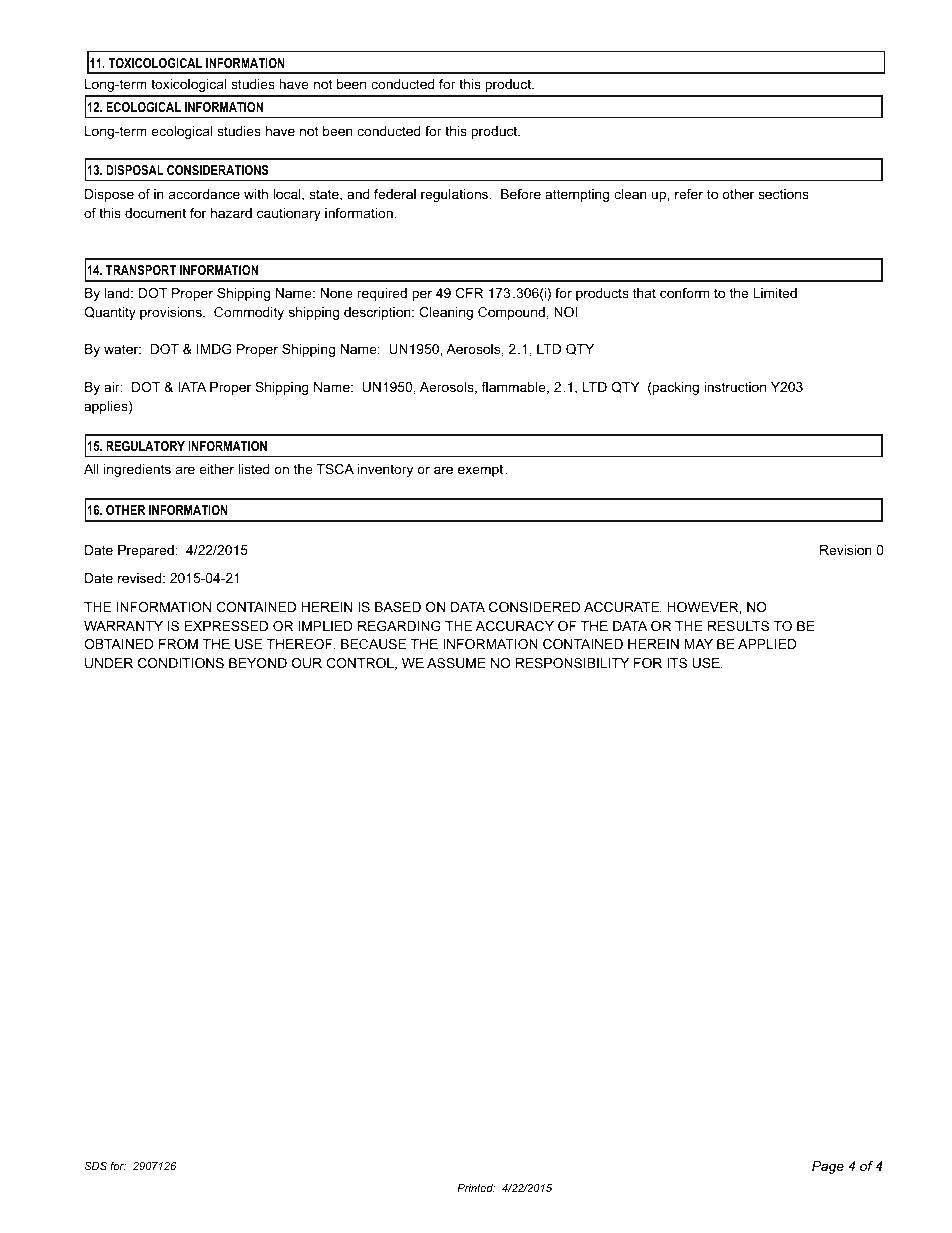 The height and width of the screenshot is (1233, 952). What do you see at coordinates (783, 194) in the screenshot?
I see `sections` at bounding box center [783, 194].
